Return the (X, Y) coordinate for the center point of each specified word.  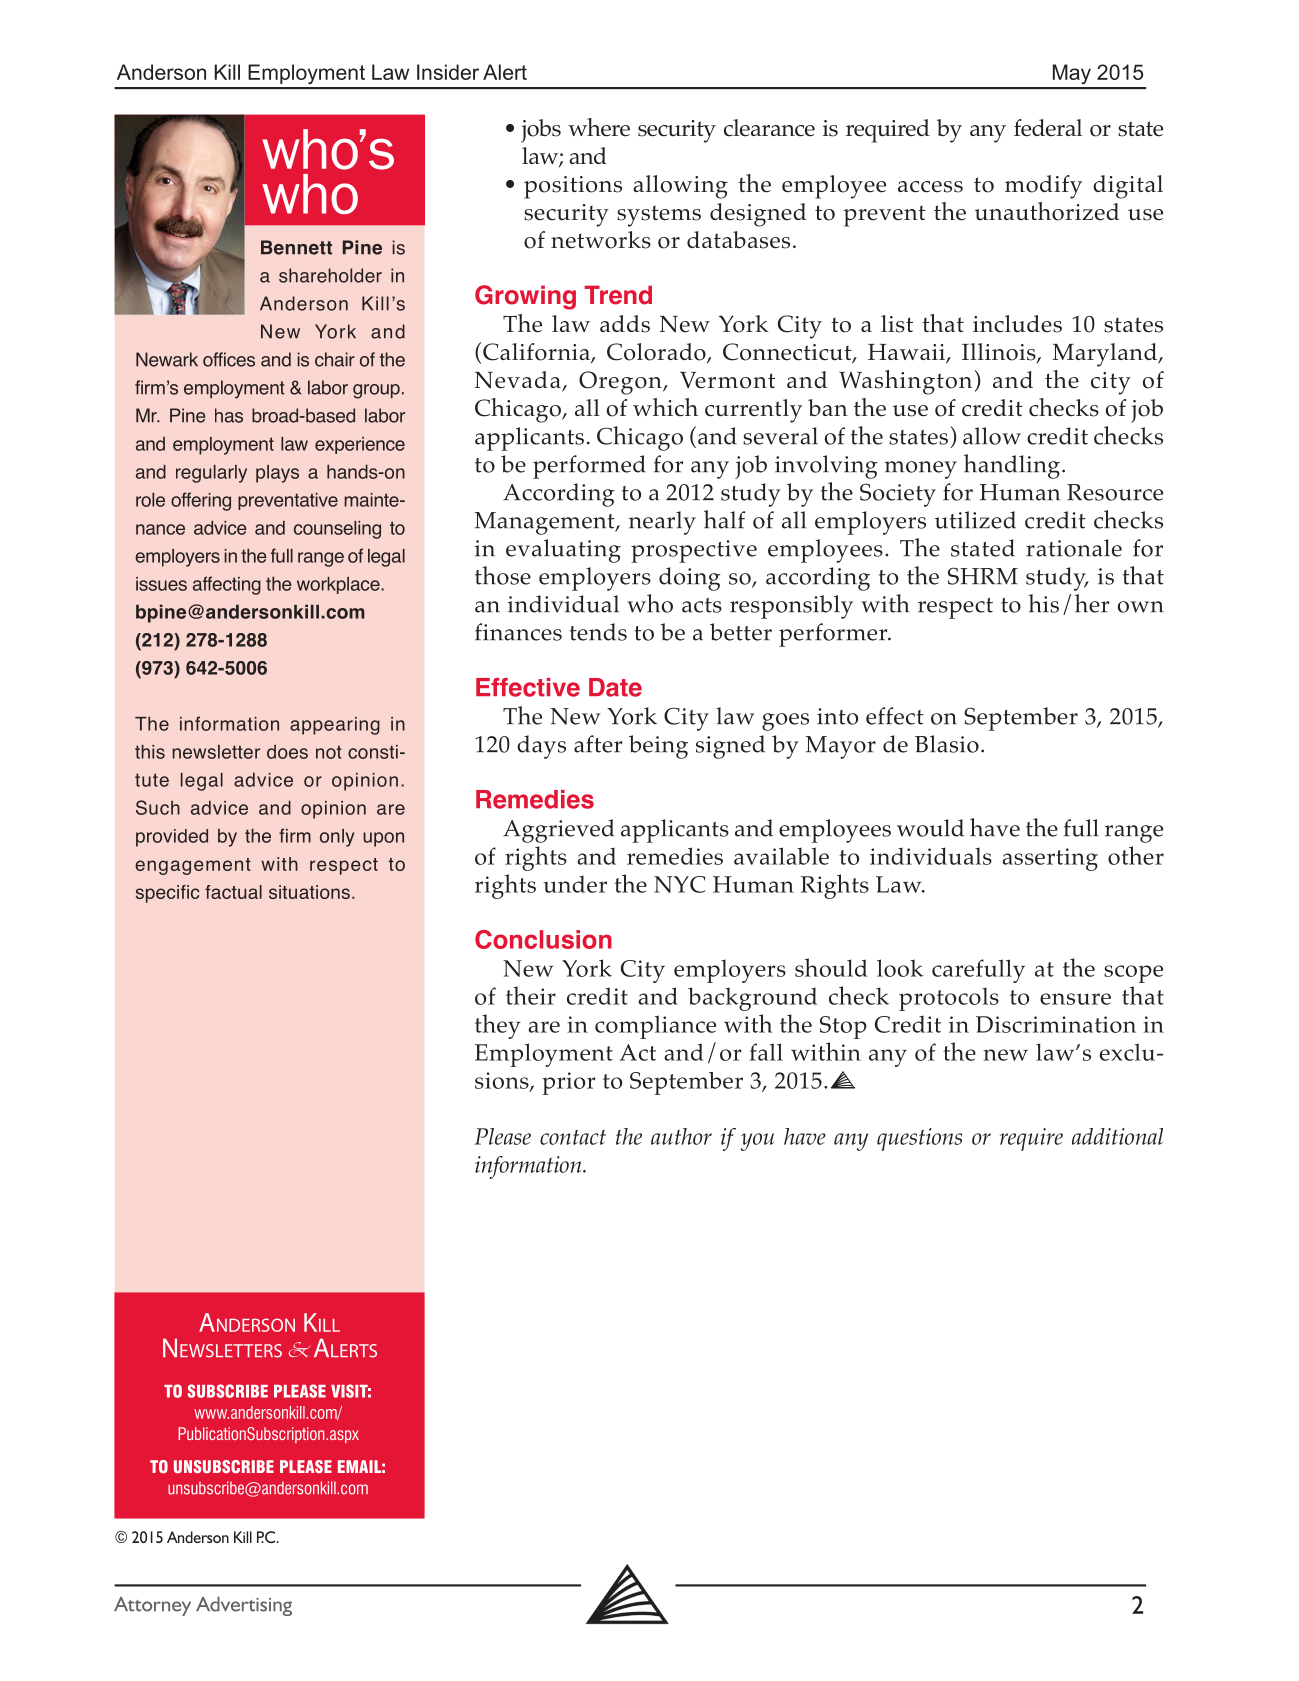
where (599, 127)
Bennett (296, 247)
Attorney (152, 1606)
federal (1048, 128)
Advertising (244, 1606)
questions (919, 1139)
